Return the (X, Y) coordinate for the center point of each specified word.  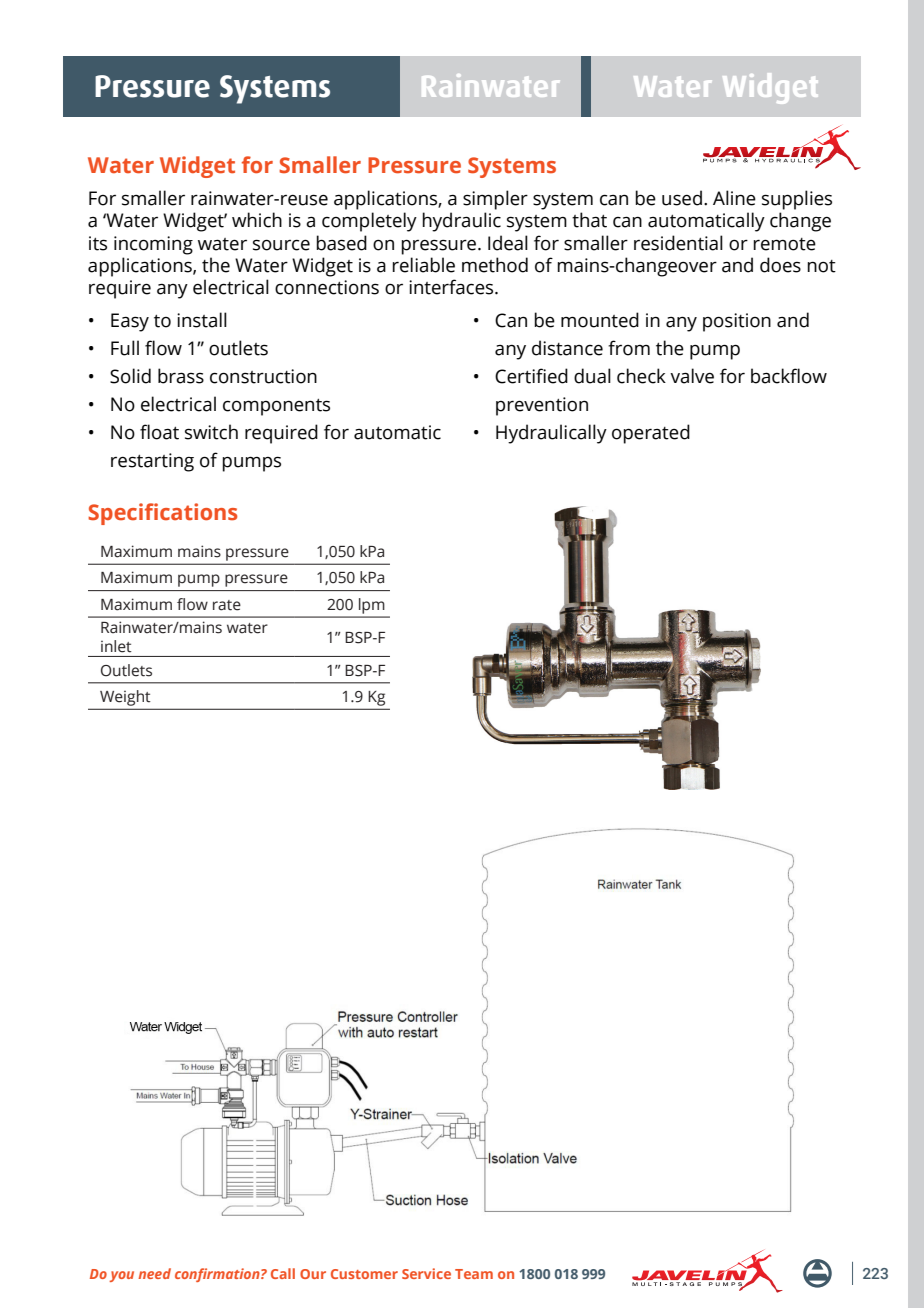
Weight (125, 698)
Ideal (508, 243)
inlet (116, 646)
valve (692, 376)
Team (474, 1274)
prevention (542, 406)
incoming (153, 245)
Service (426, 1273)
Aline (734, 198)
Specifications (162, 514)
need (154, 1273)
